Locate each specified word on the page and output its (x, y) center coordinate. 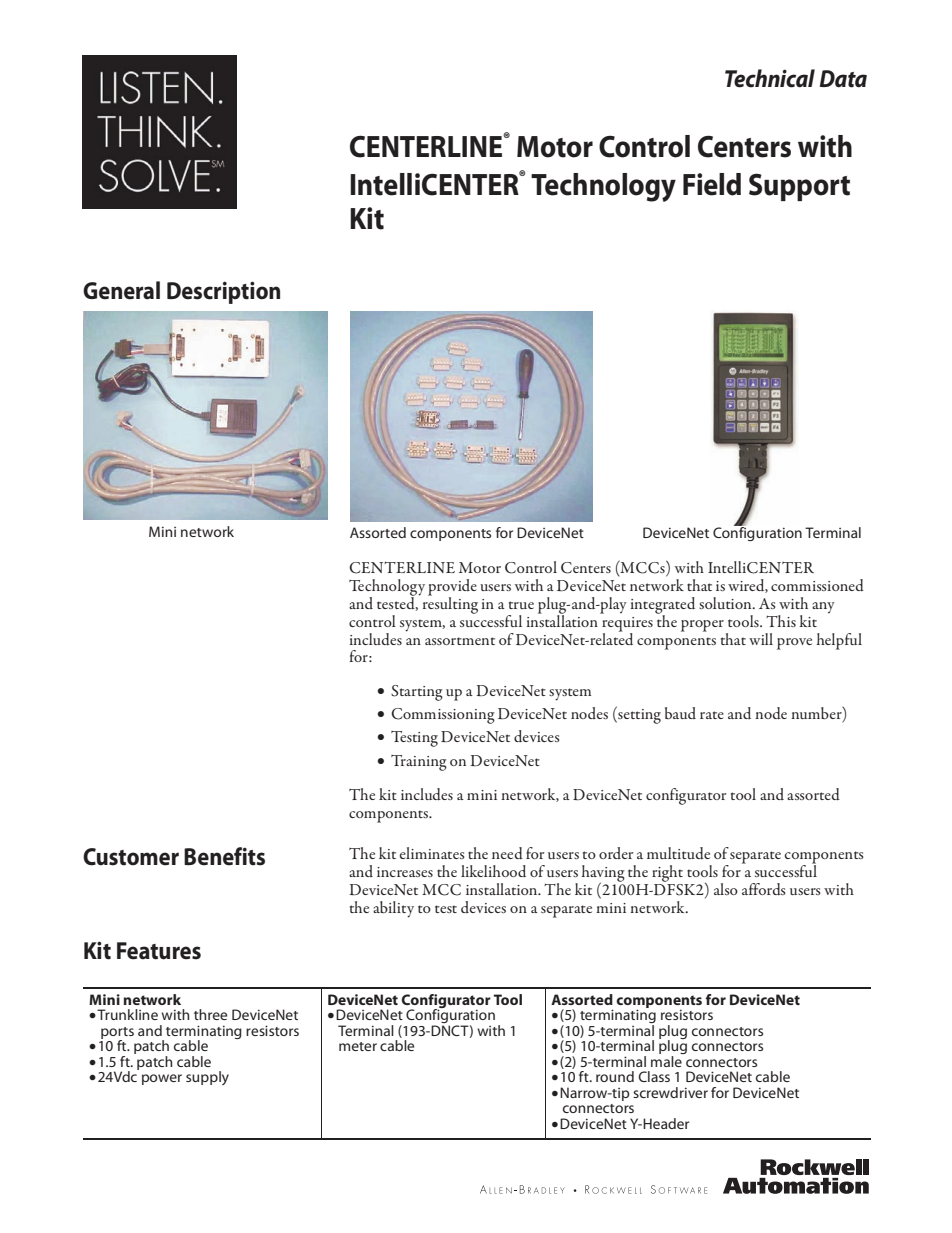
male (667, 1060)
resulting (449, 604)
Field (712, 184)
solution (726, 603)
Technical (770, 78)
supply (207, 1078)
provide (452, 588)
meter (358, 1046)
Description (223, 292)
